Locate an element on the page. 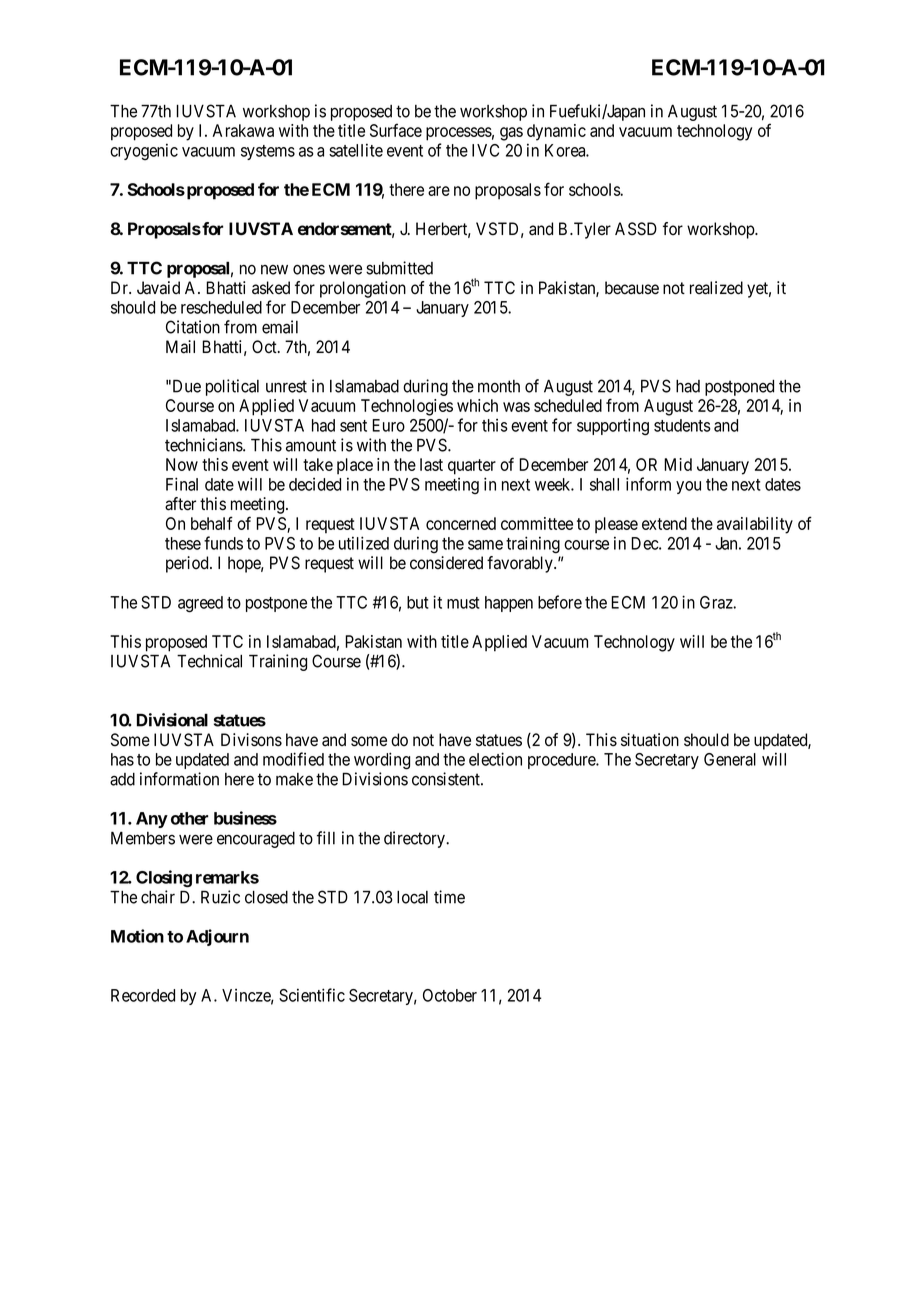 The height and width of the document is (1308, 924). Recorded is located at coordinates (143, 995).
